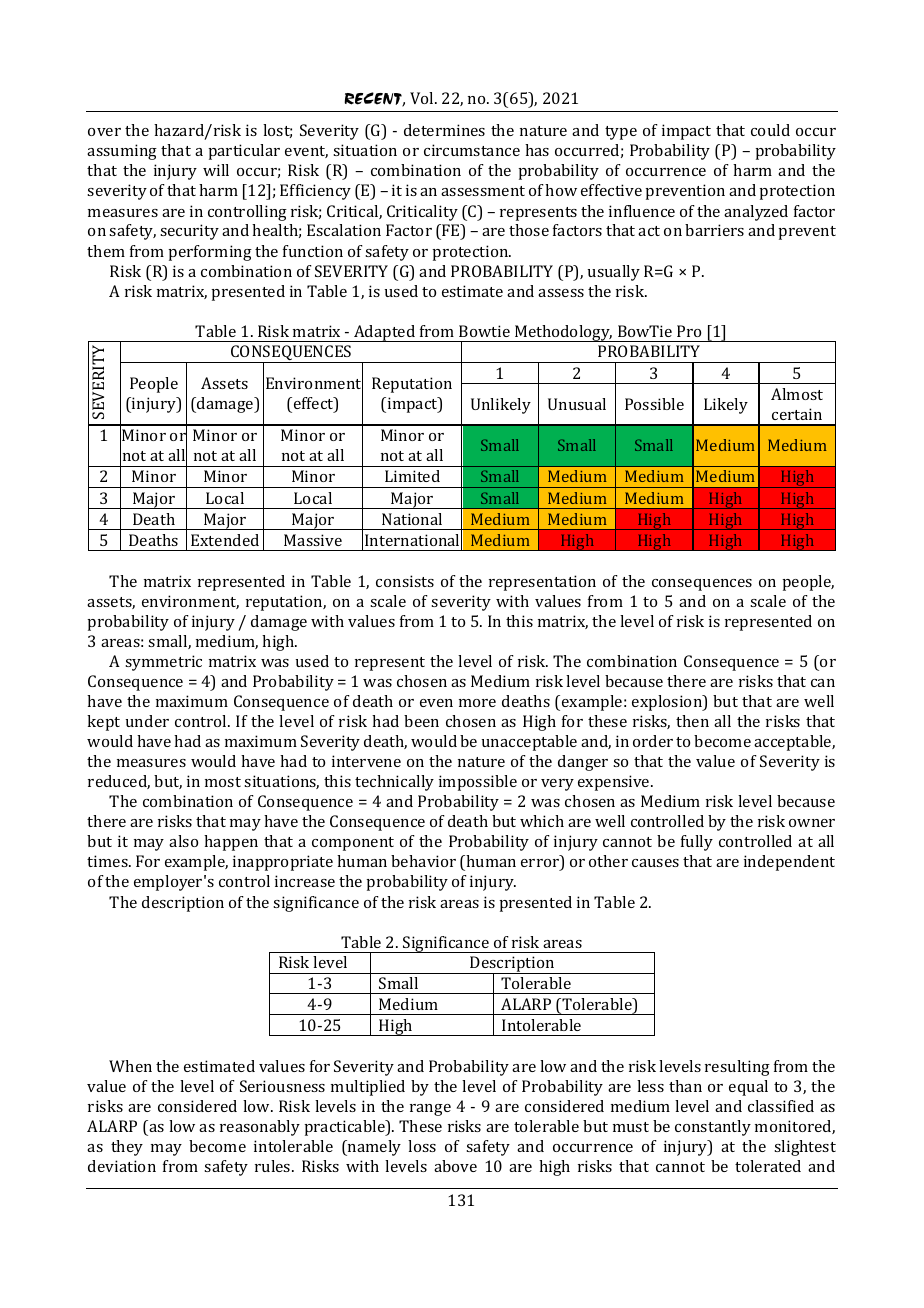 The image size is (924, 1308). Describe the element at coordinates (697, 843) in the screenshot. I see `fully` at that location.
